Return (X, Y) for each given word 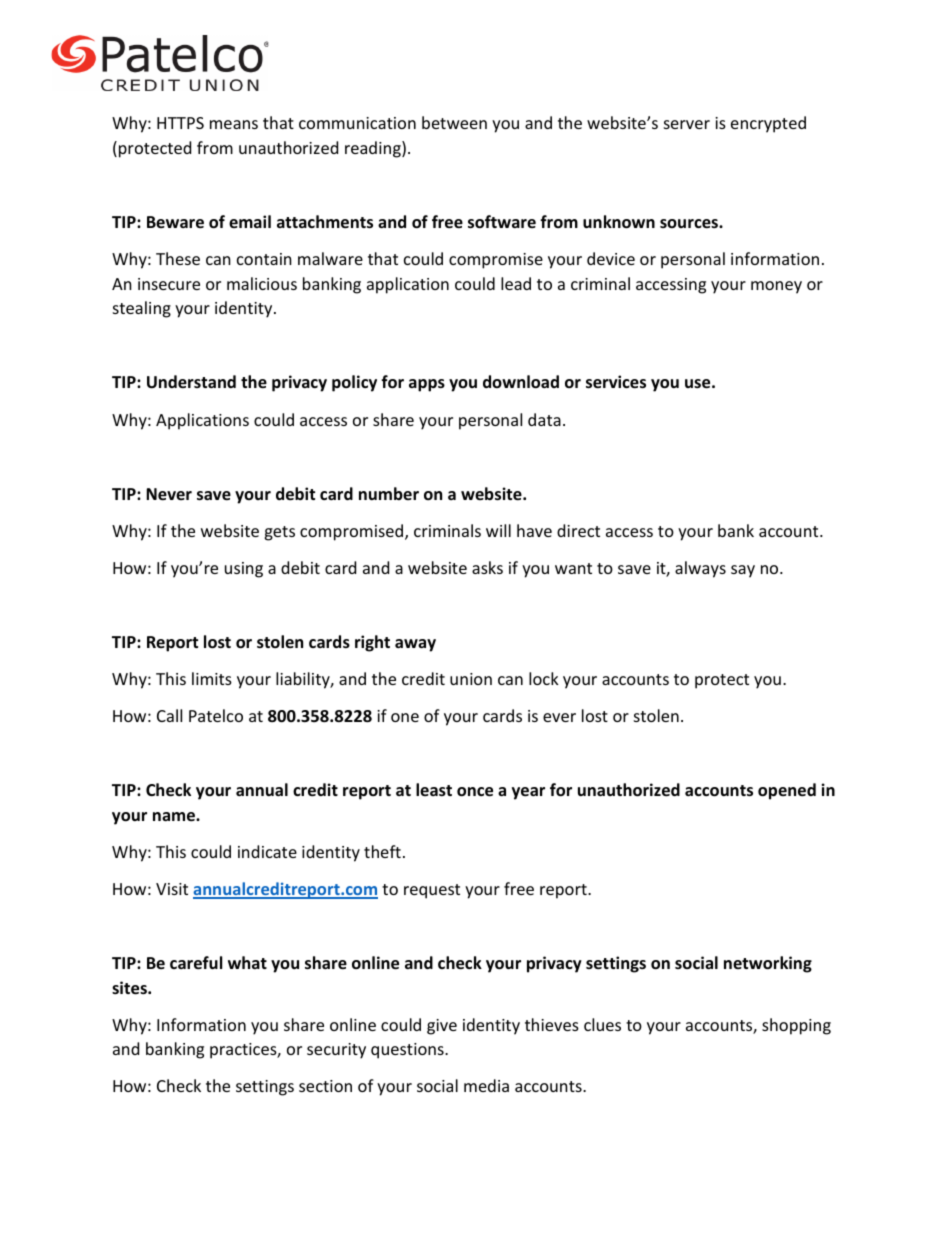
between (454, 122)
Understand (191, 382)
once (475, 792)
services (616, 382)
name (175, 817)
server (687, 124)
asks (487, 567)
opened (787, 791)
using (244, 570)
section (325, 1086)
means (234, 124)
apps (427, 385)
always (700, 569)
